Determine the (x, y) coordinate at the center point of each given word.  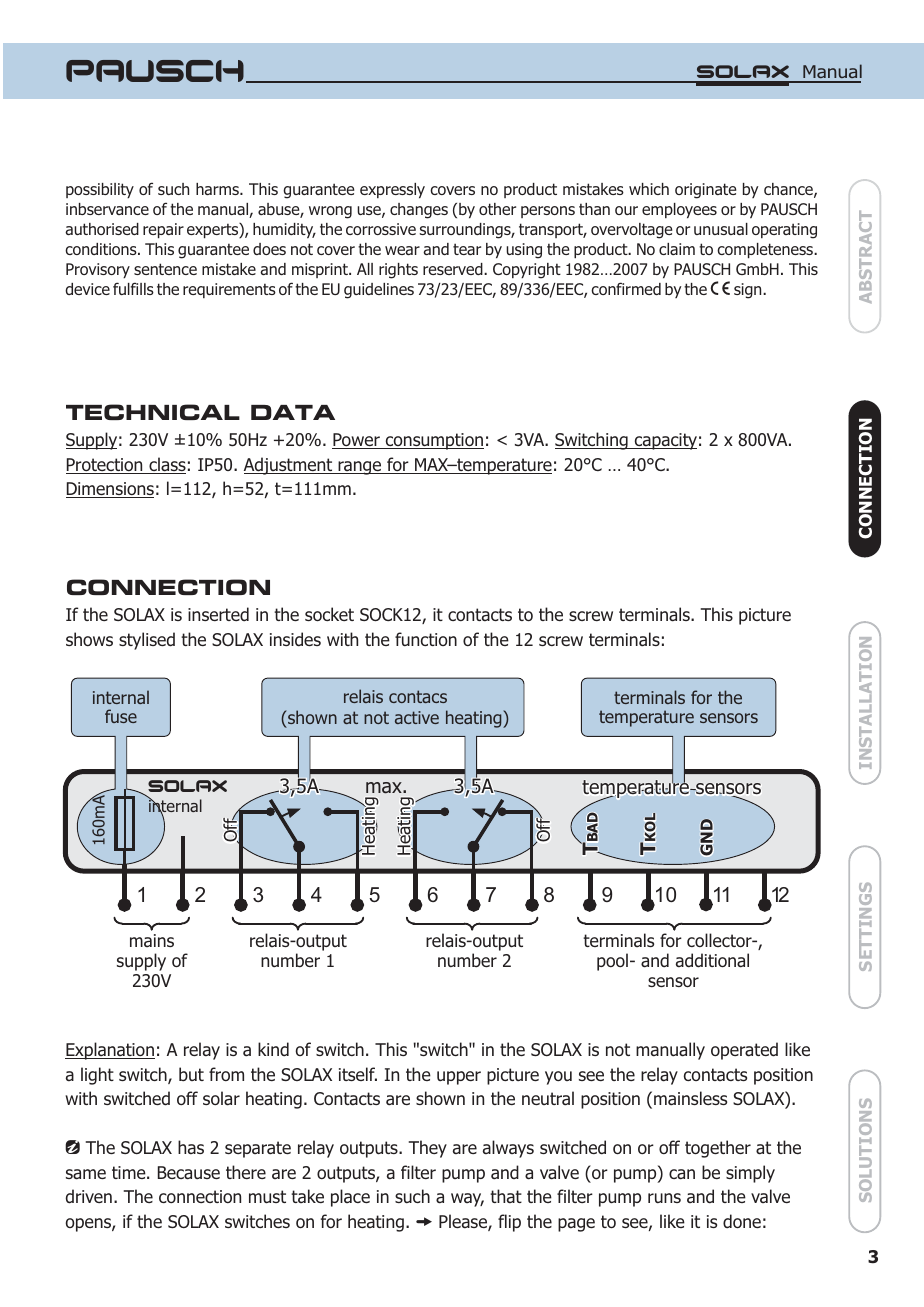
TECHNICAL (153, 412)
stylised (147, 641)
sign (749, 291)
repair (163, 231)
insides (295, 639)
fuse (121, 716)
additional (712, 960)
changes (419, 211)
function (426, 639)
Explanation (110, 1051)
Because (189, 1173)
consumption (433, 441)
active (417, 717)
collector (720, 940)
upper (459, 1078)
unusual (721, 229)
